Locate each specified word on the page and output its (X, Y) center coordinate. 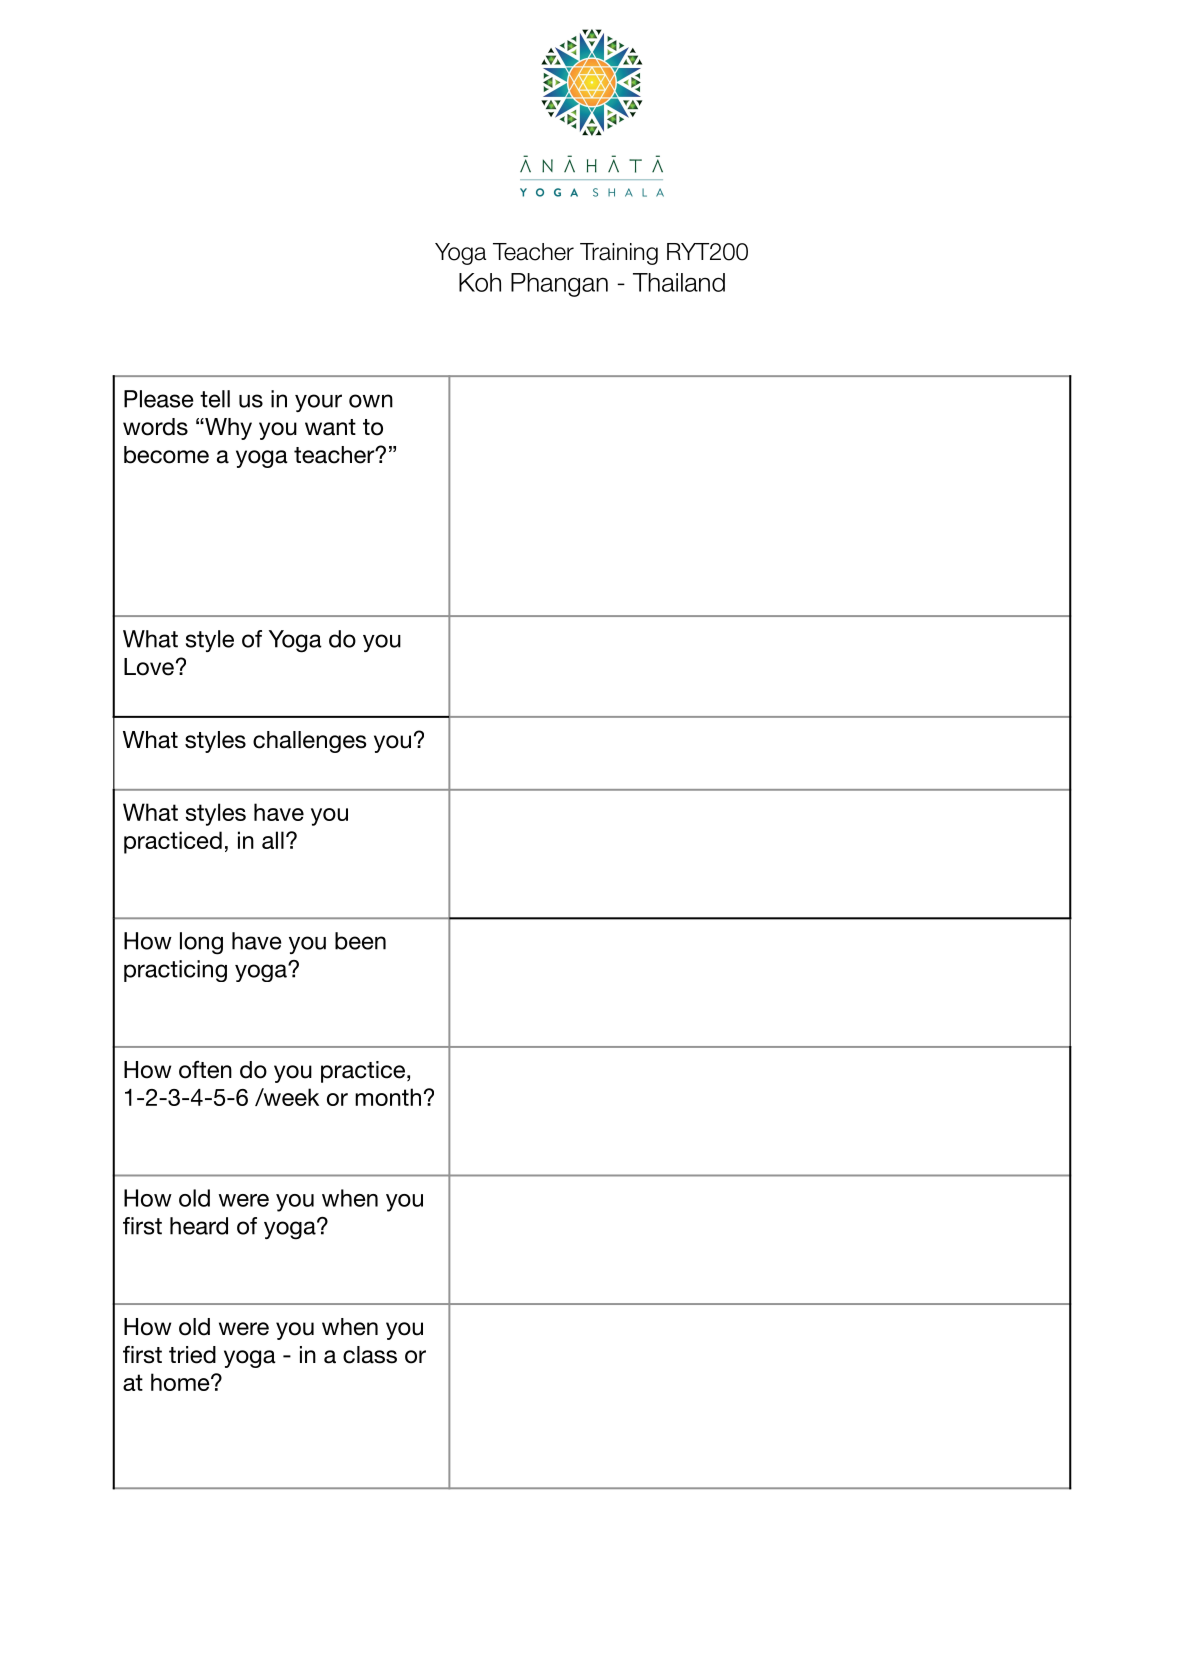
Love (149, 667)
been (360, 941)
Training (619, 254)
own (371, 401)
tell (215, 399)
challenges (309, 742)
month (388, 1097)
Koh (480, 282)
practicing (175, 971)
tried (192, 1355)
